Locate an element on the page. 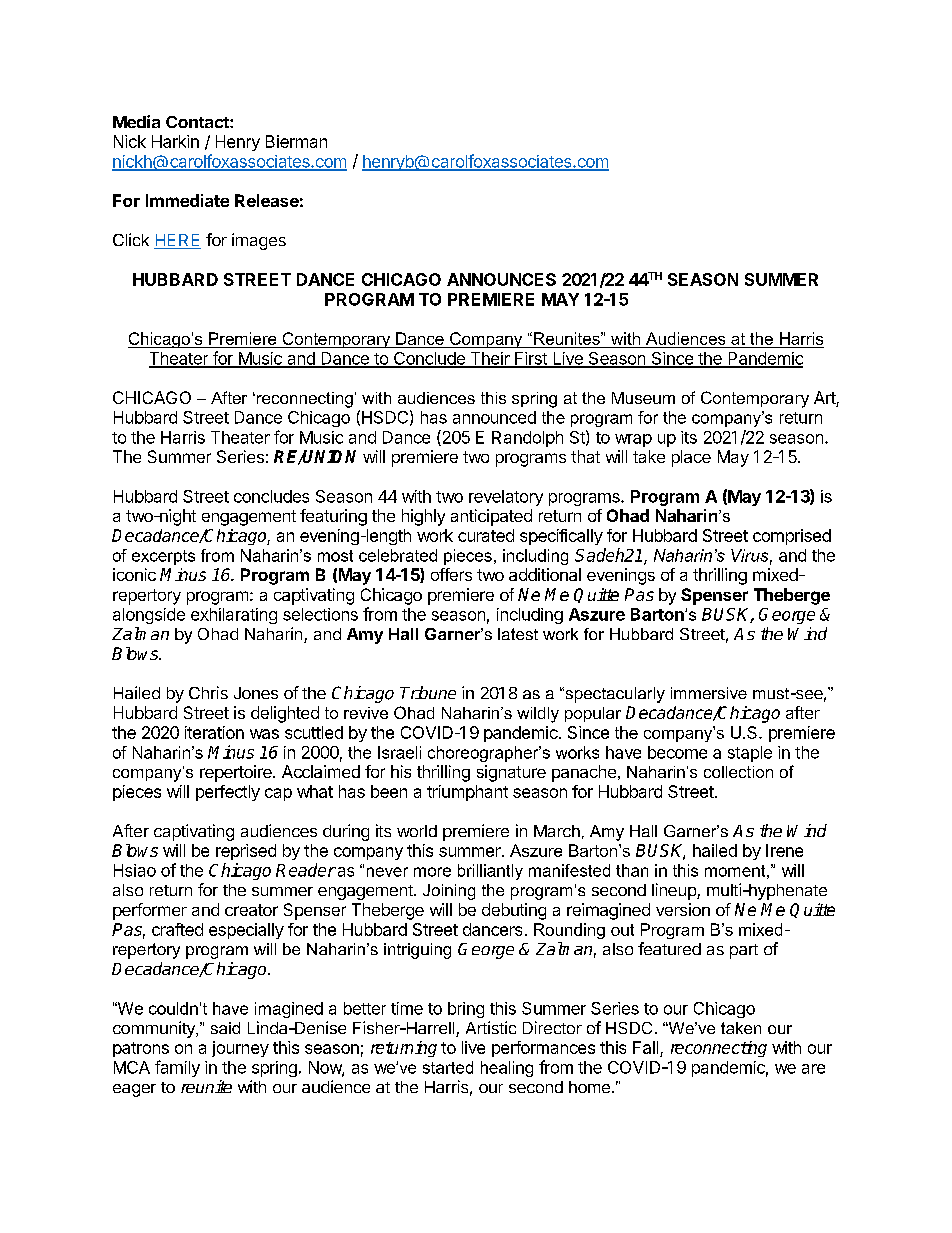  offers is located at coordinates (451, 574).
